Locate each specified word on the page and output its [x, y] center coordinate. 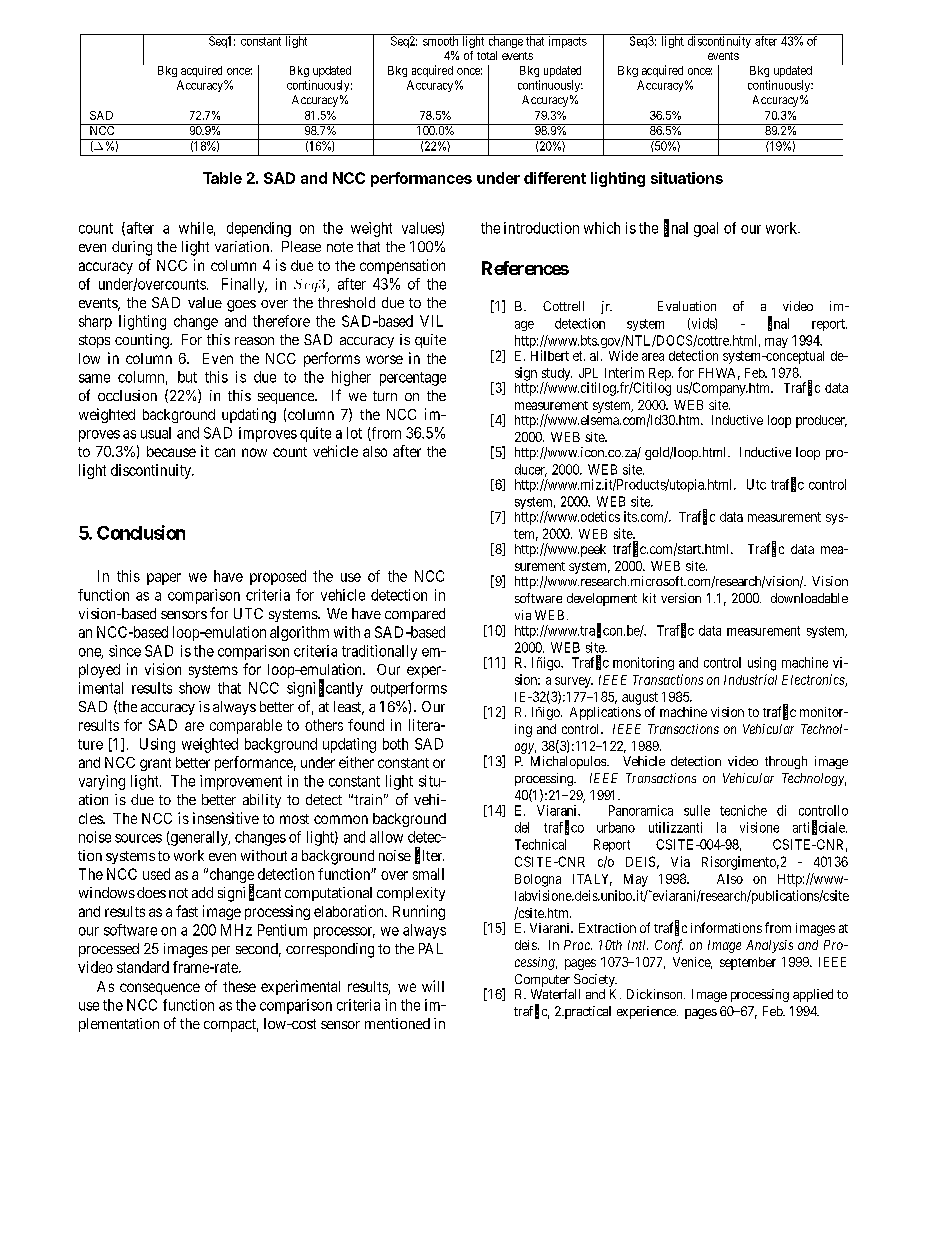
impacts [568, 42]
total [487, 55]
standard [143, 967]
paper [164, 579]
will [433, 986]
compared [415, 615]
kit [649, 598]
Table [222, 178]
